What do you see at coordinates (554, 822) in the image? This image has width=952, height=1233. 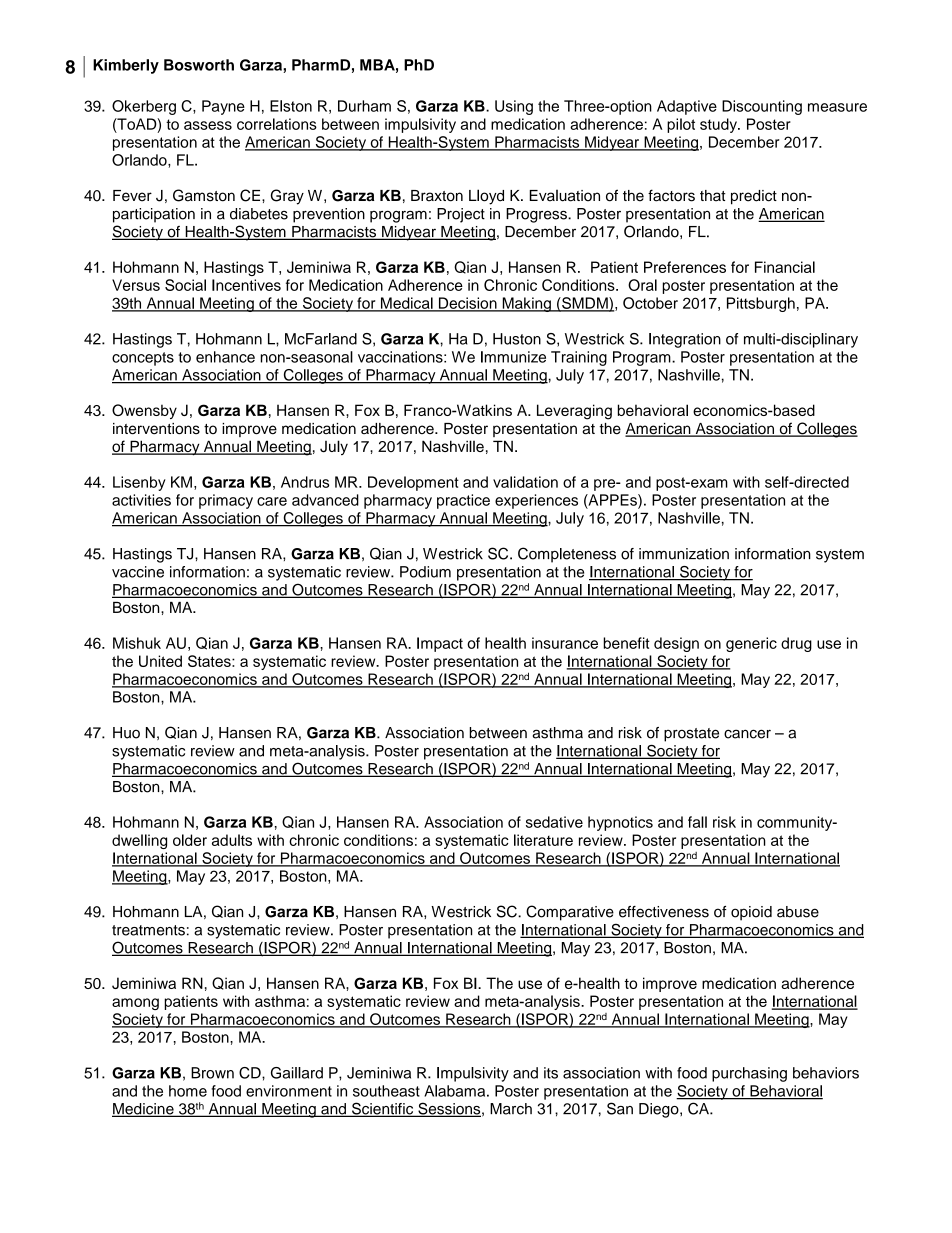 I see `sedative` at bounding box center [554, 822].
